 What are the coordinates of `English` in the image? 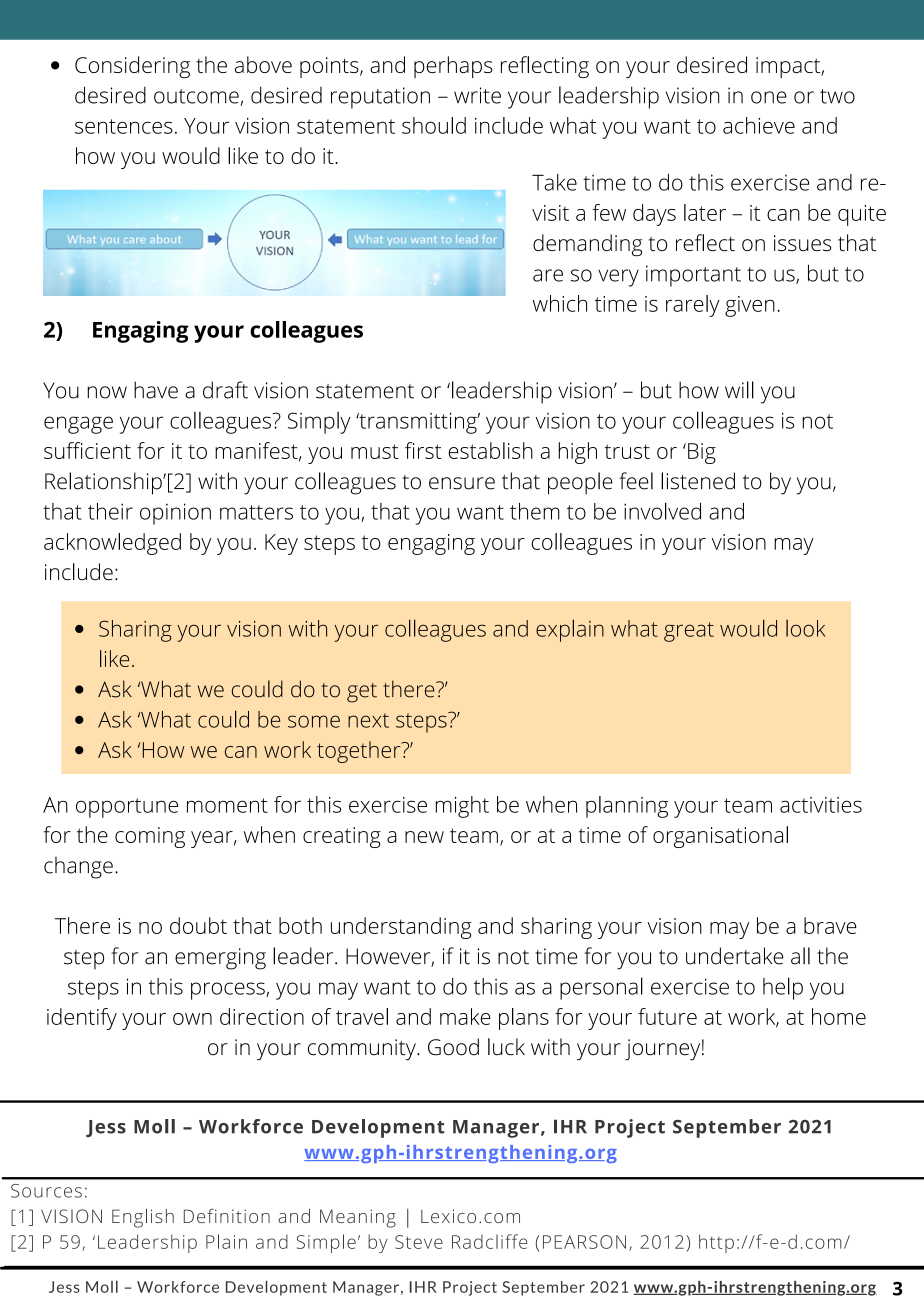 It's located at (143, 1218).
